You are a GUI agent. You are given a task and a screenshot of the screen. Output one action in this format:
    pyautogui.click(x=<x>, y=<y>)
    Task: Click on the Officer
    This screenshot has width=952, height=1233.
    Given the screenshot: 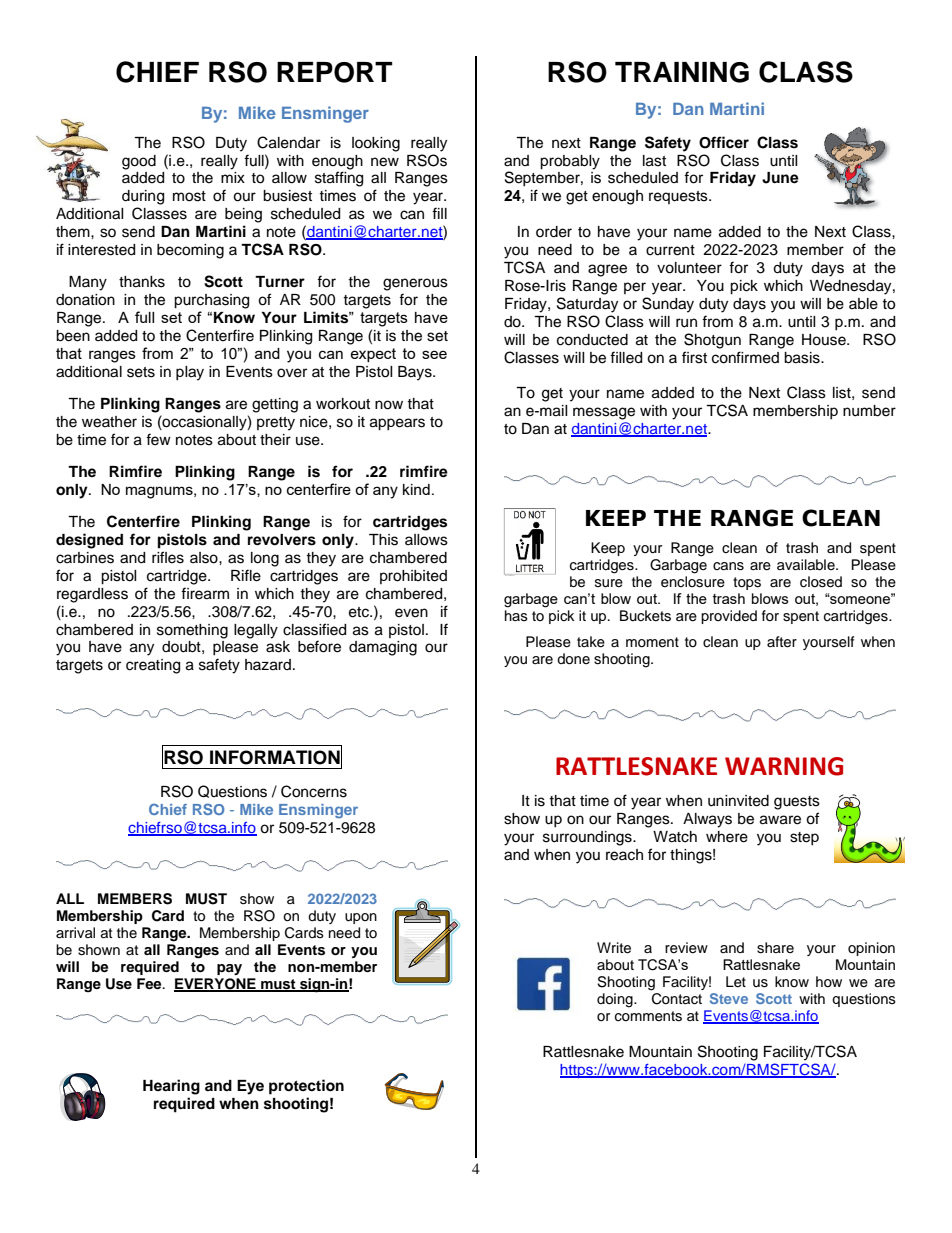 What is the action you would take?
    pyautogui.click(x=724, y=142)
